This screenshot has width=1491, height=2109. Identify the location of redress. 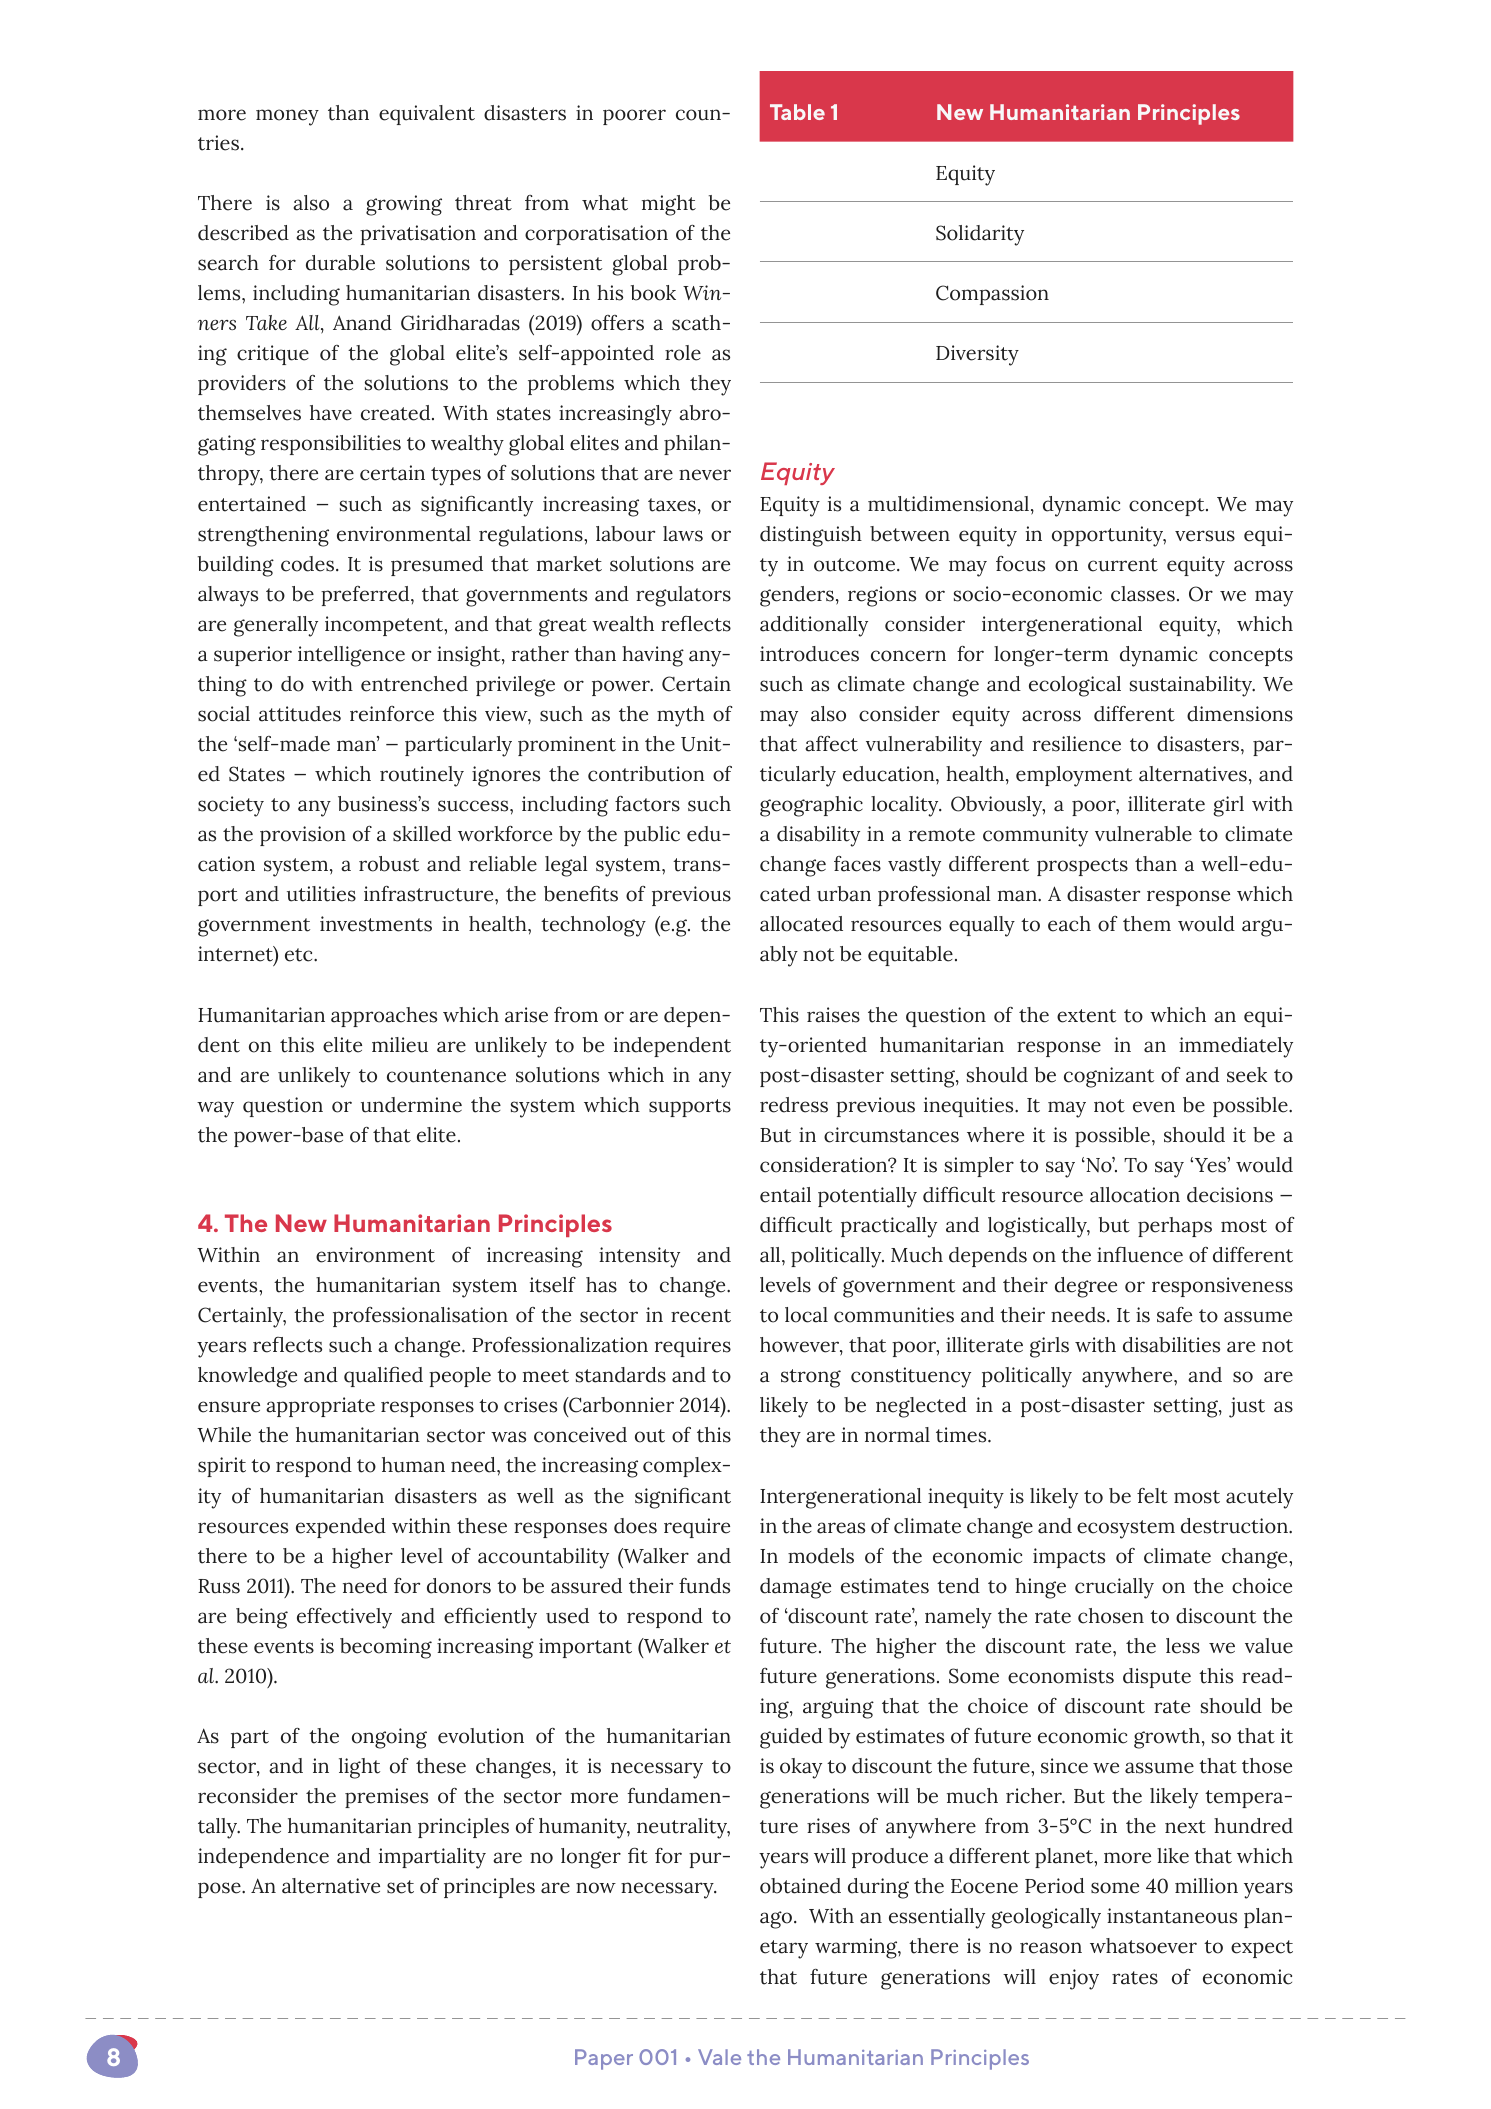
(794, 1105).
